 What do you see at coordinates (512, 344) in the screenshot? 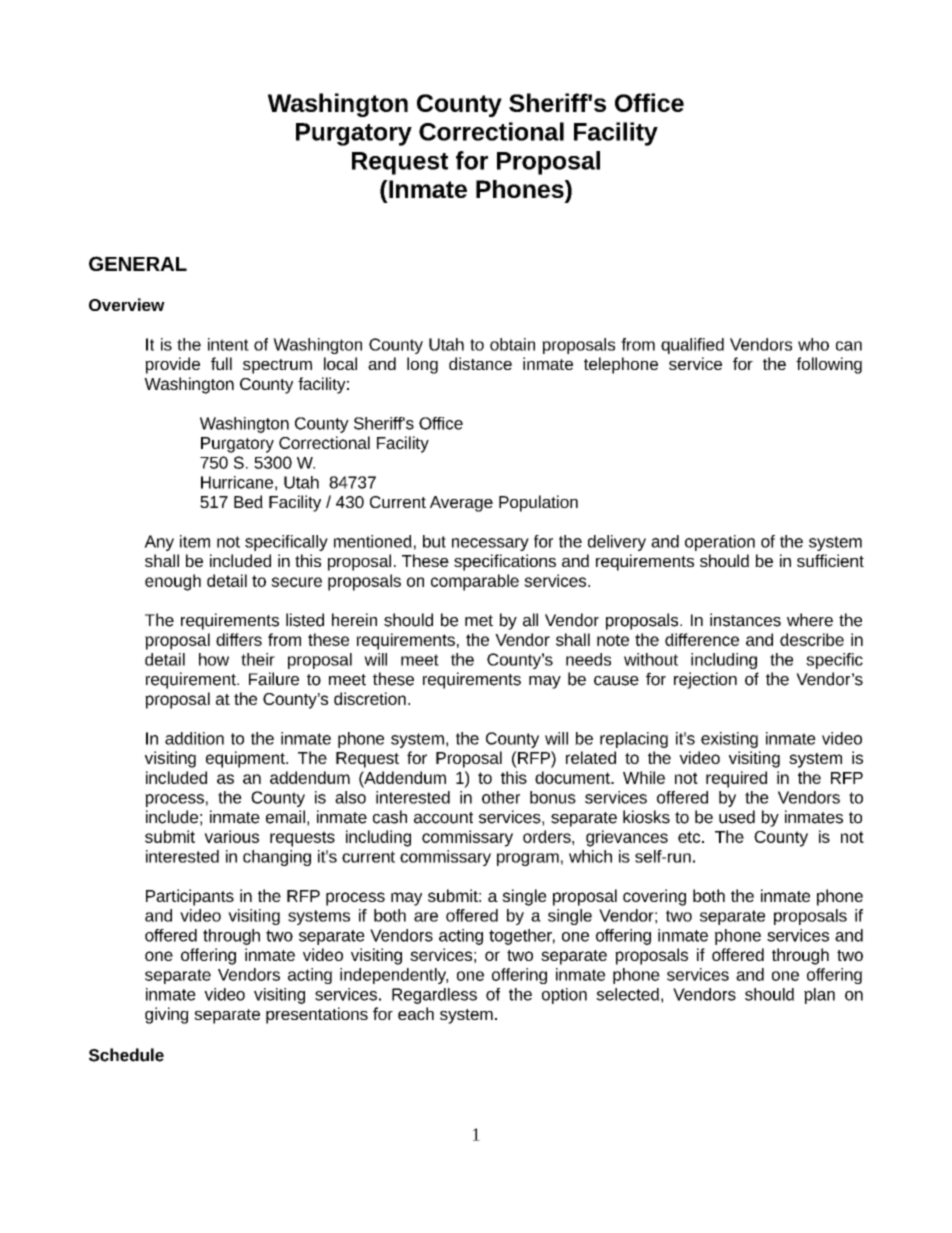
I see `obtain` at bounding box center [512, 344].
